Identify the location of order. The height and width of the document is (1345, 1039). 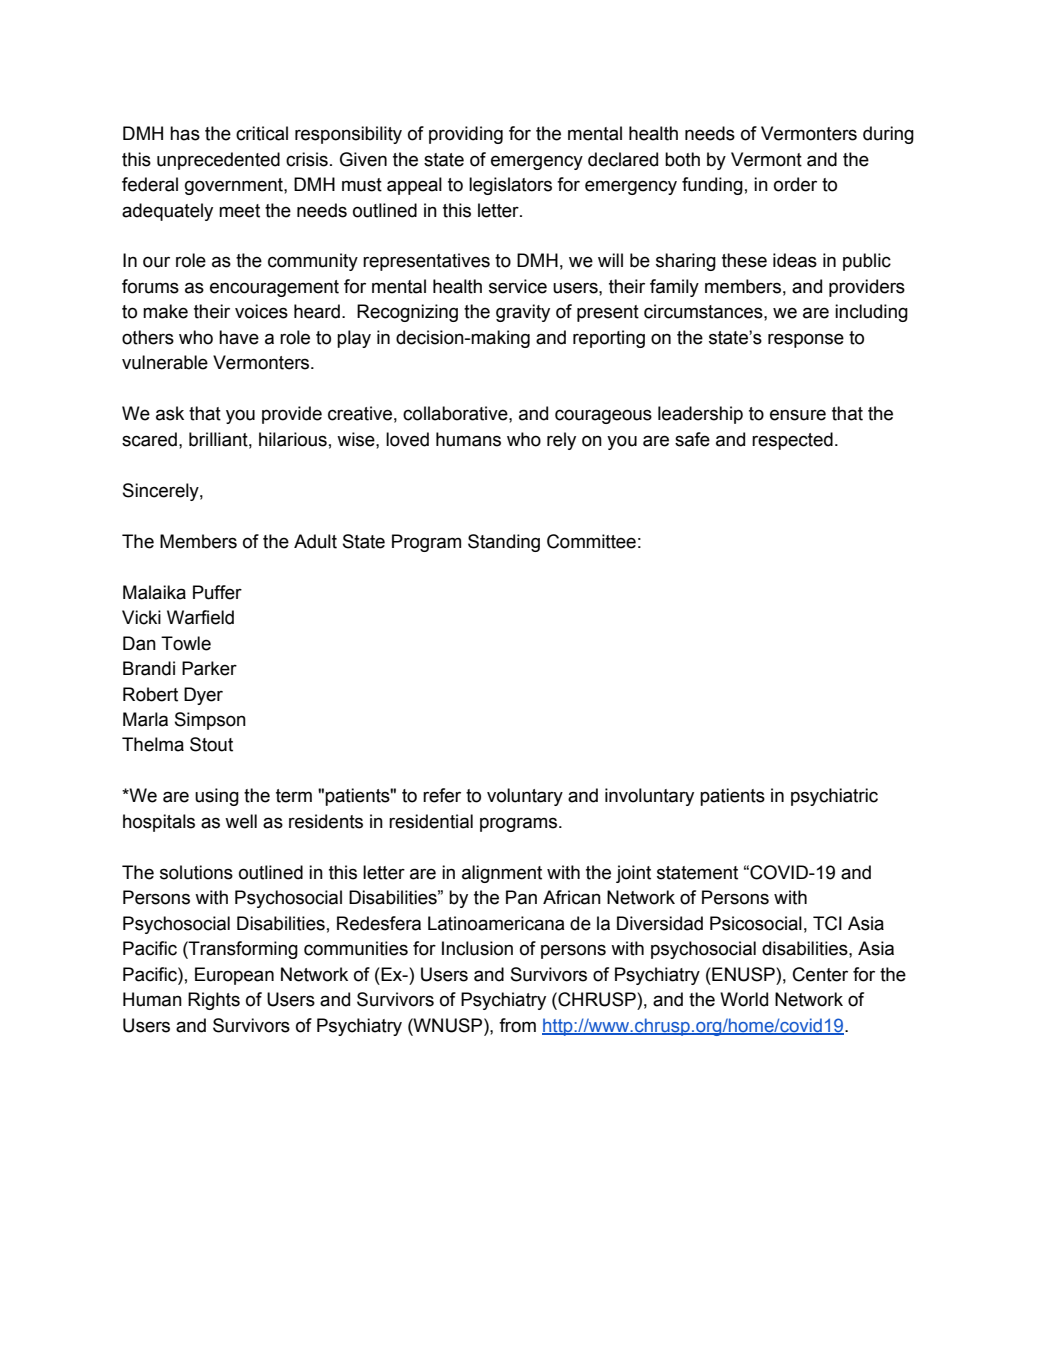
(795, 184).
